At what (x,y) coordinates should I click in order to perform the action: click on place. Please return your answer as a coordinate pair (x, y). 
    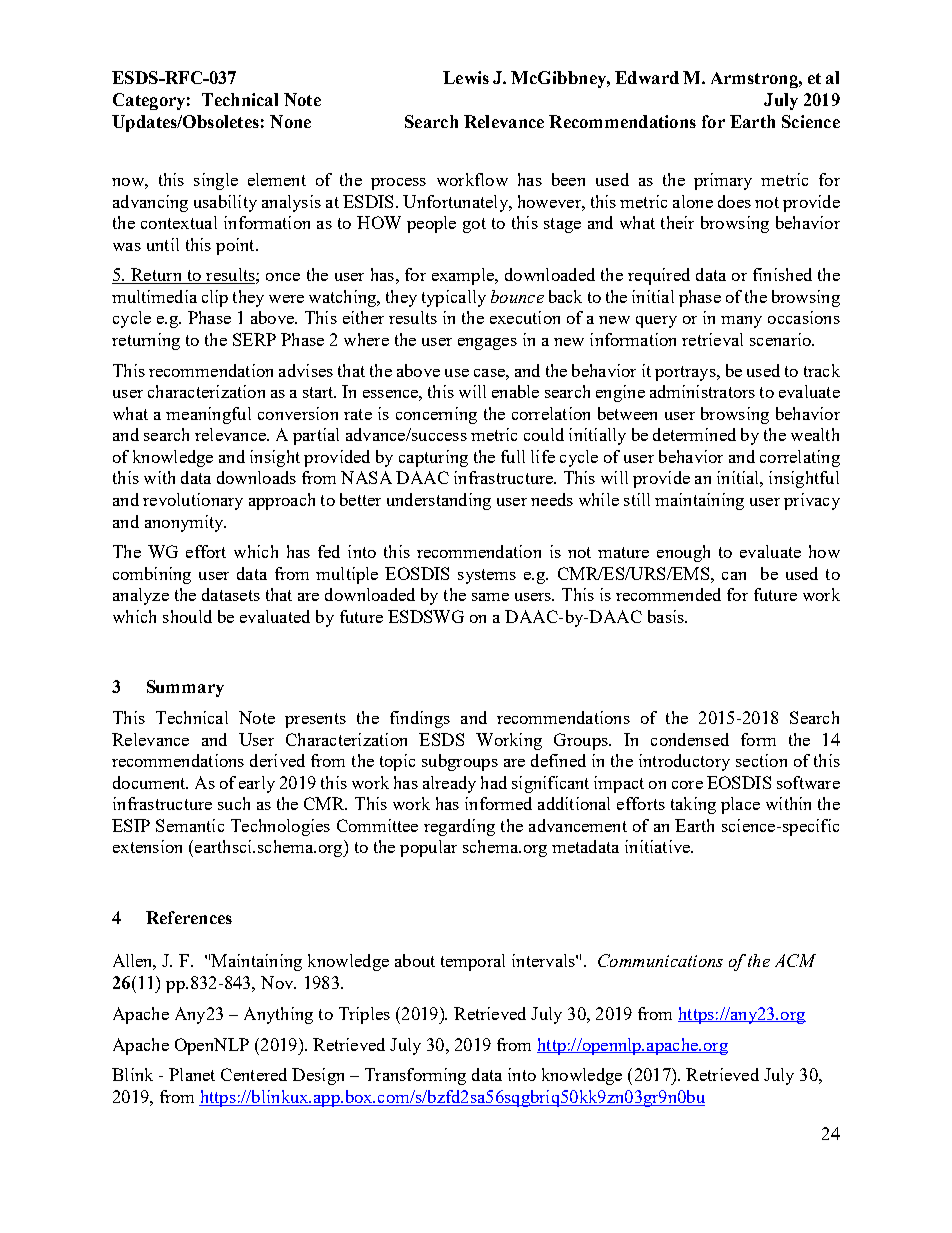
    Looking at the image, I should click on (740, 805).
